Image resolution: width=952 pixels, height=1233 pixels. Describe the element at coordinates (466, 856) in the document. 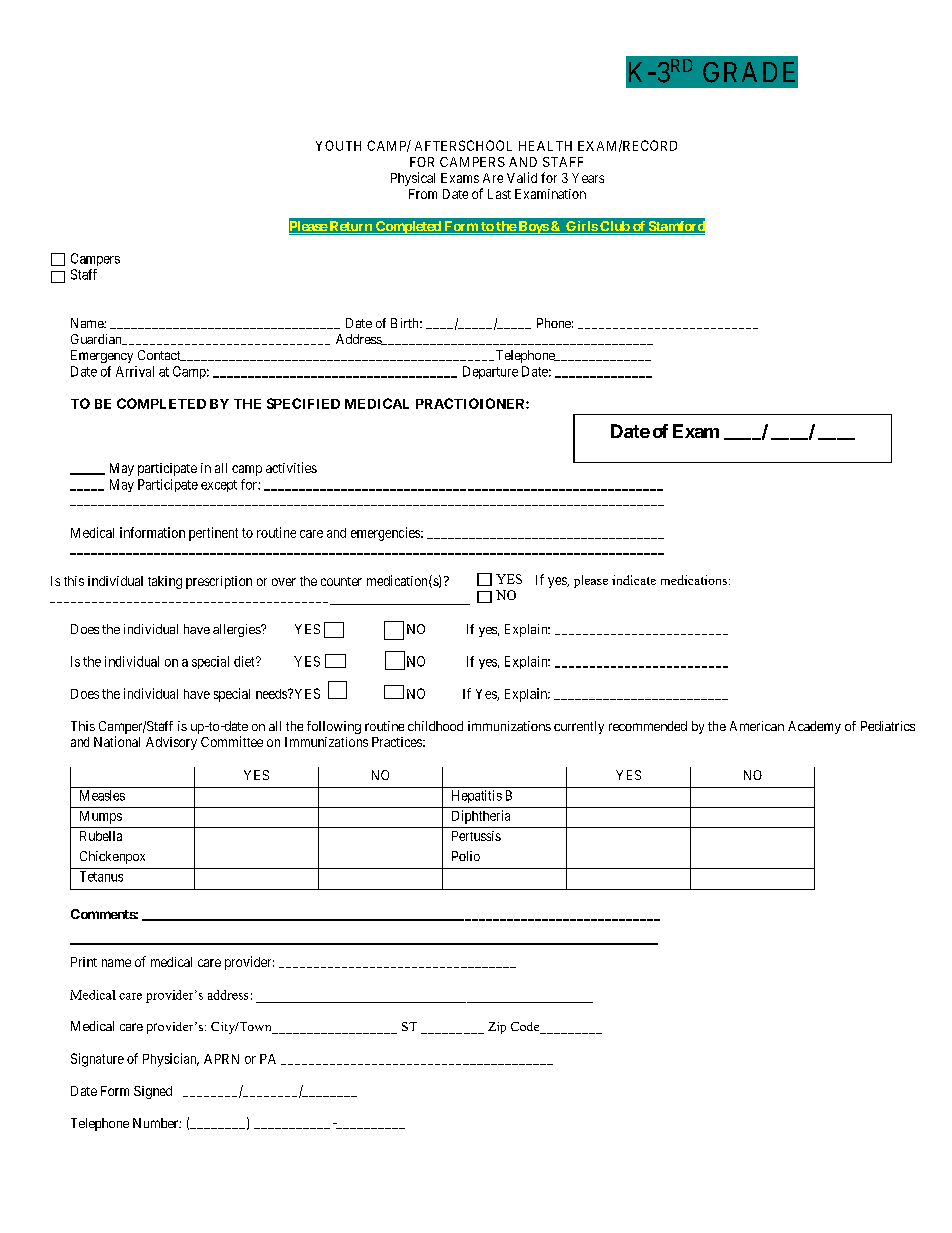

I see `Polio` at that location.
